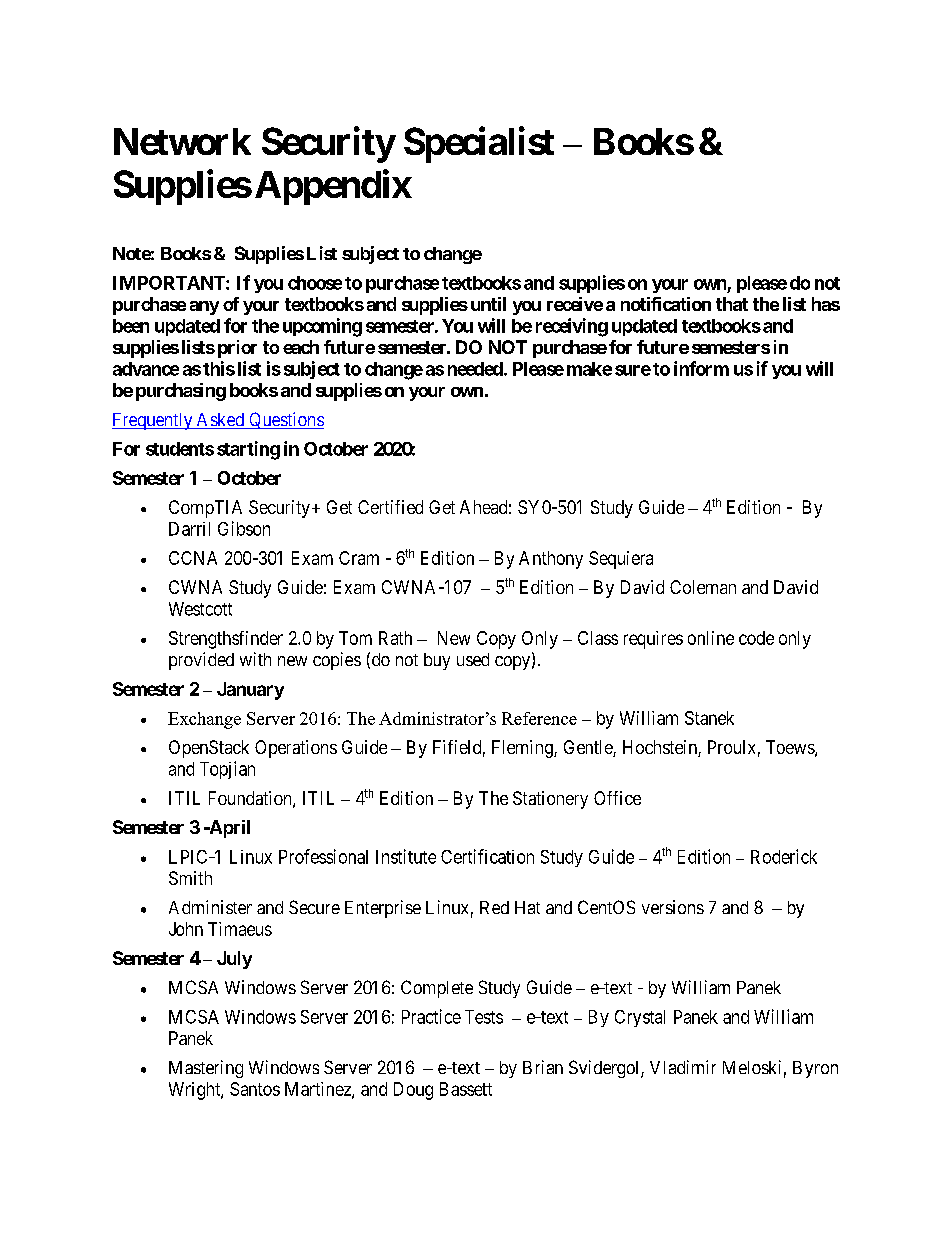  What do you see at coordinates (683, 1067) in the page?
I see `Vladimir` at bounding box center [683, 1067].
